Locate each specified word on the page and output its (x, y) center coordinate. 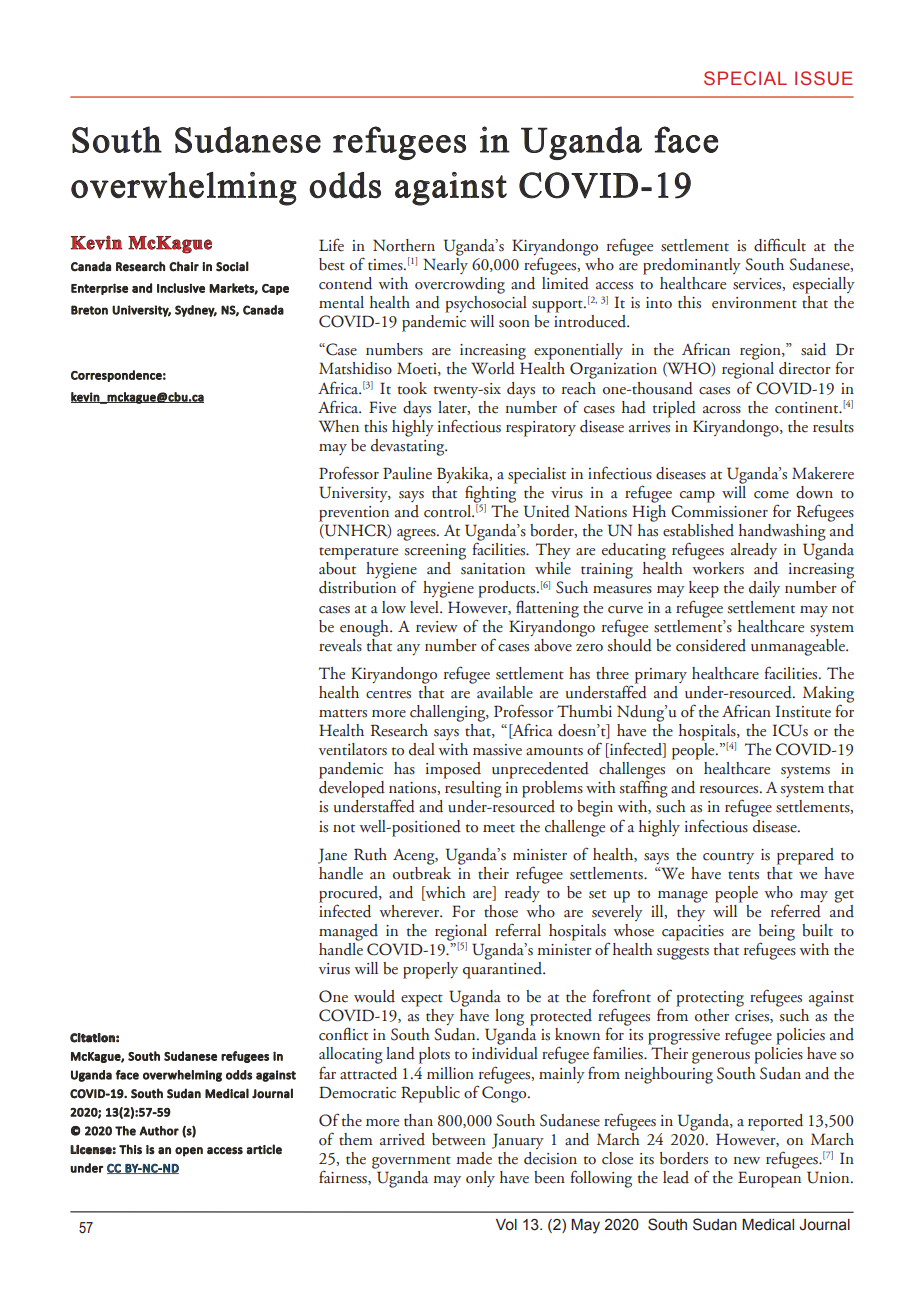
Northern (404, 245)
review (437, 627)
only (480, 1179)
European (769, 1179)
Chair (184, 266)
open (189, 1152)
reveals (340, 645)
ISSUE (824, 78)
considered (711, 645)
